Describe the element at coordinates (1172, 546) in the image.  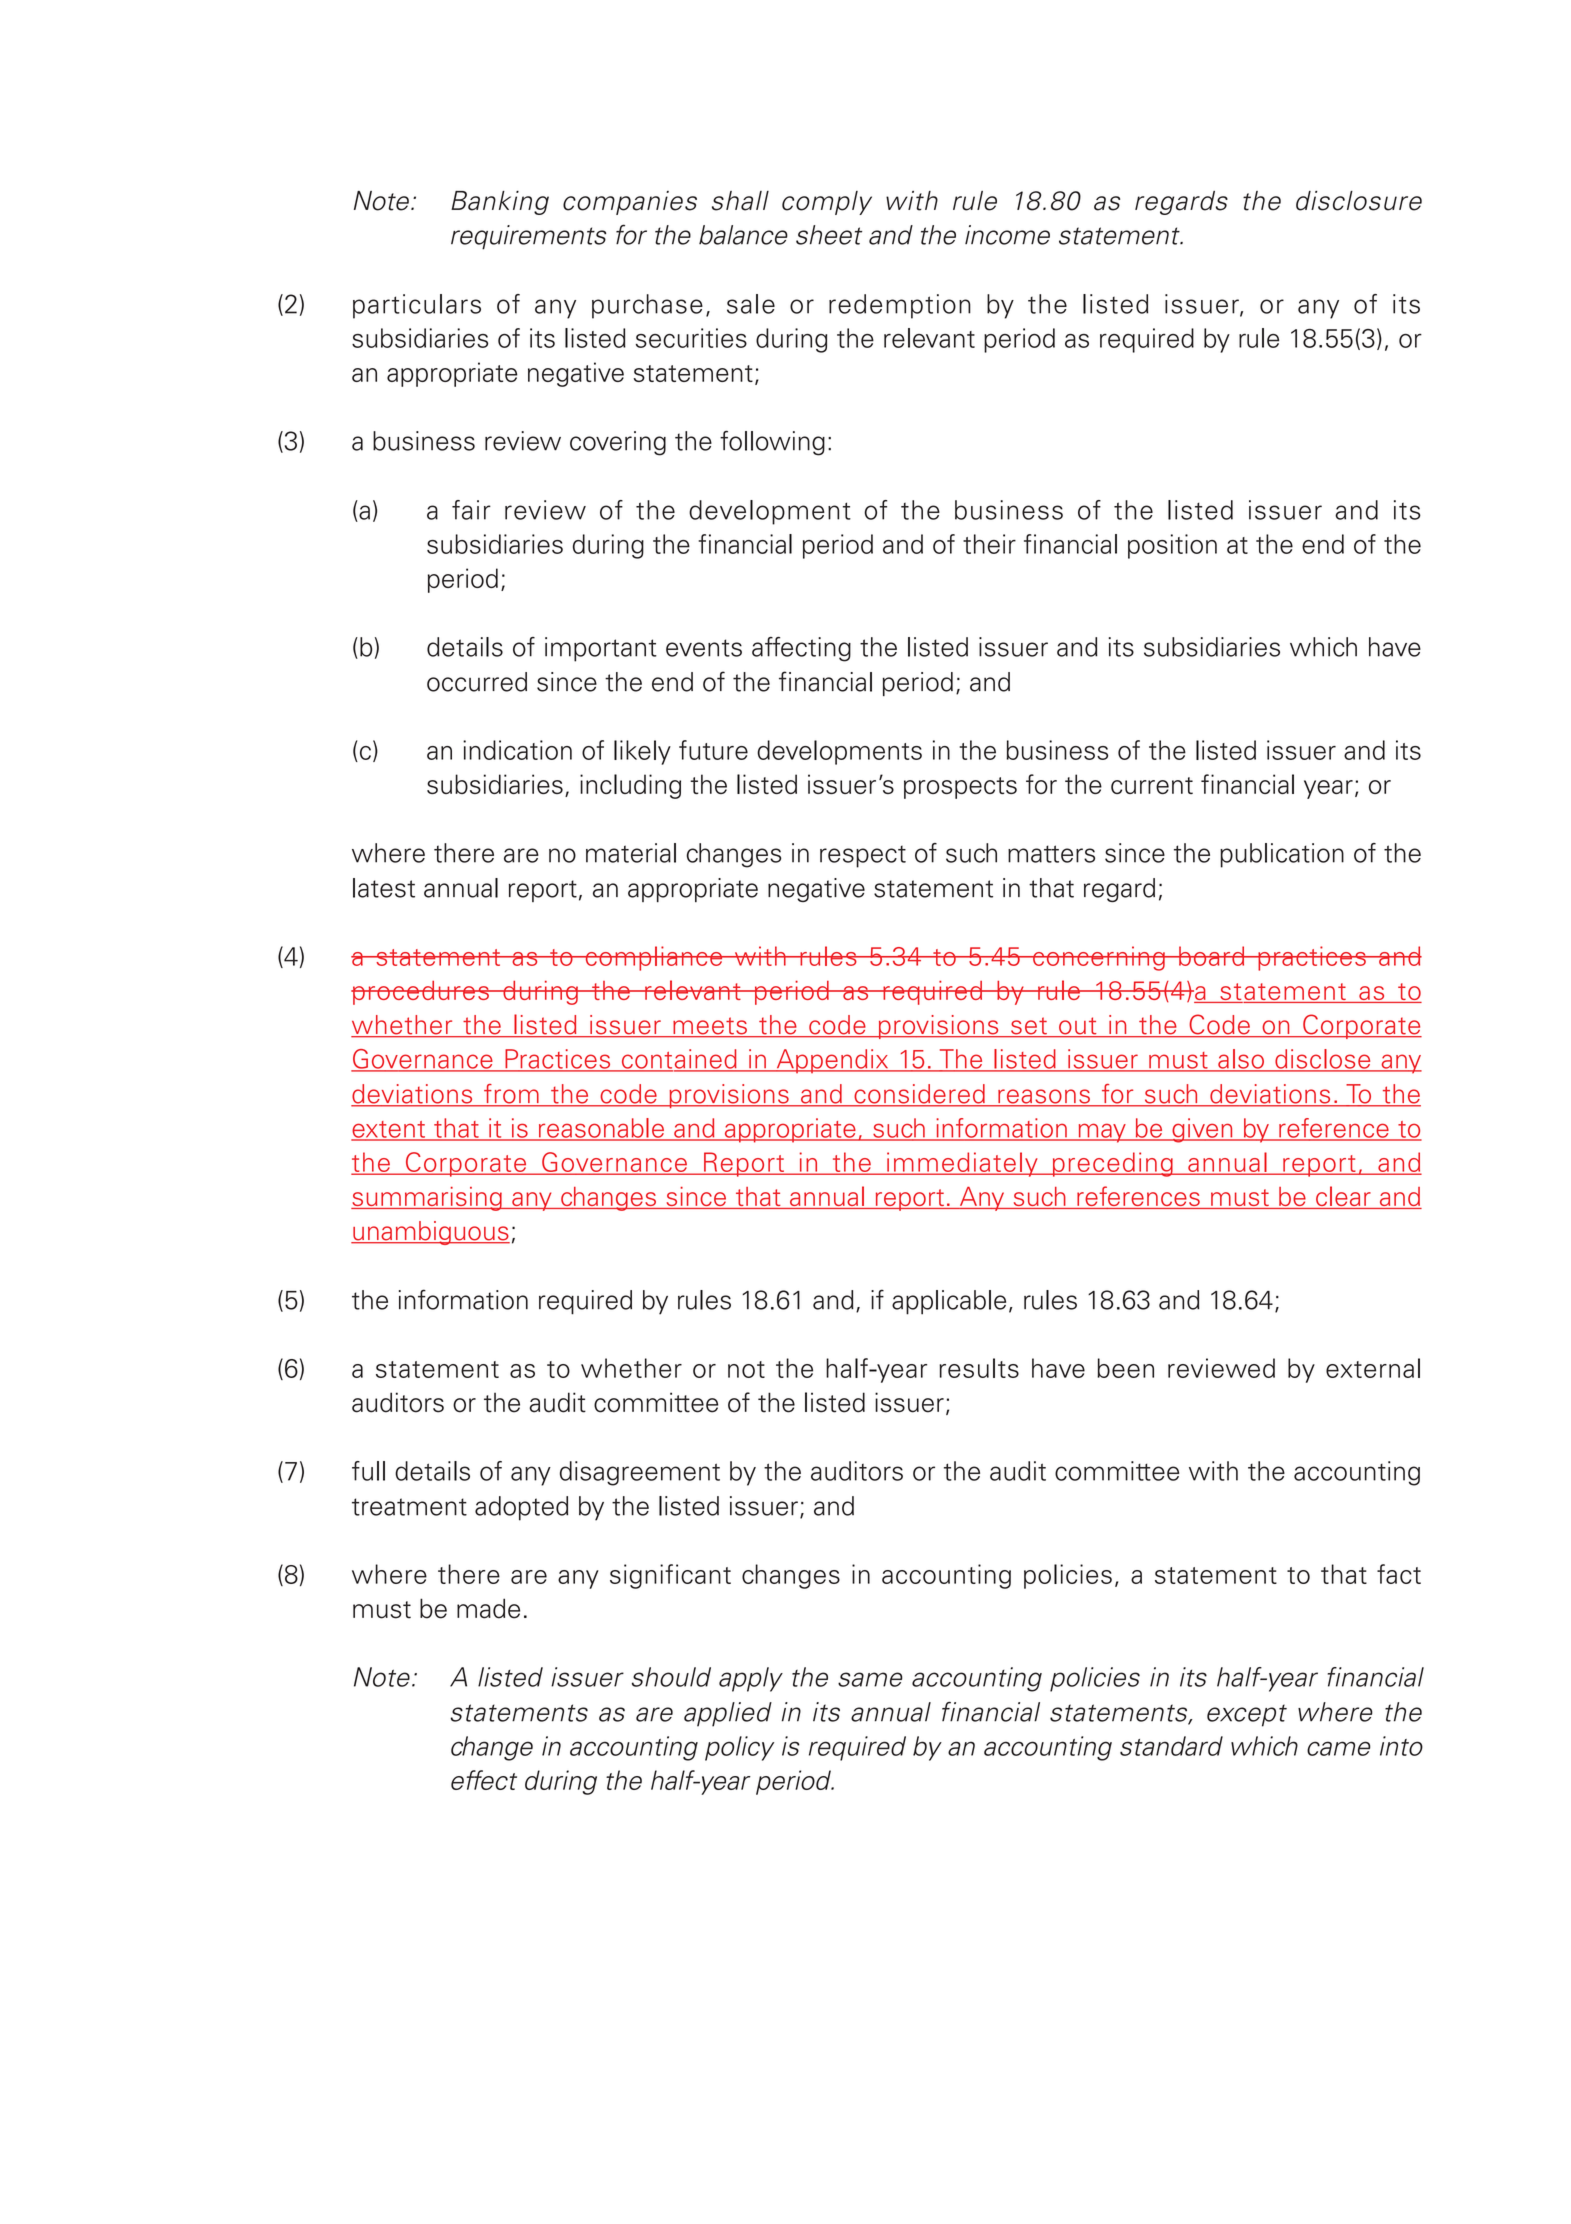
I see `position` at that location.
